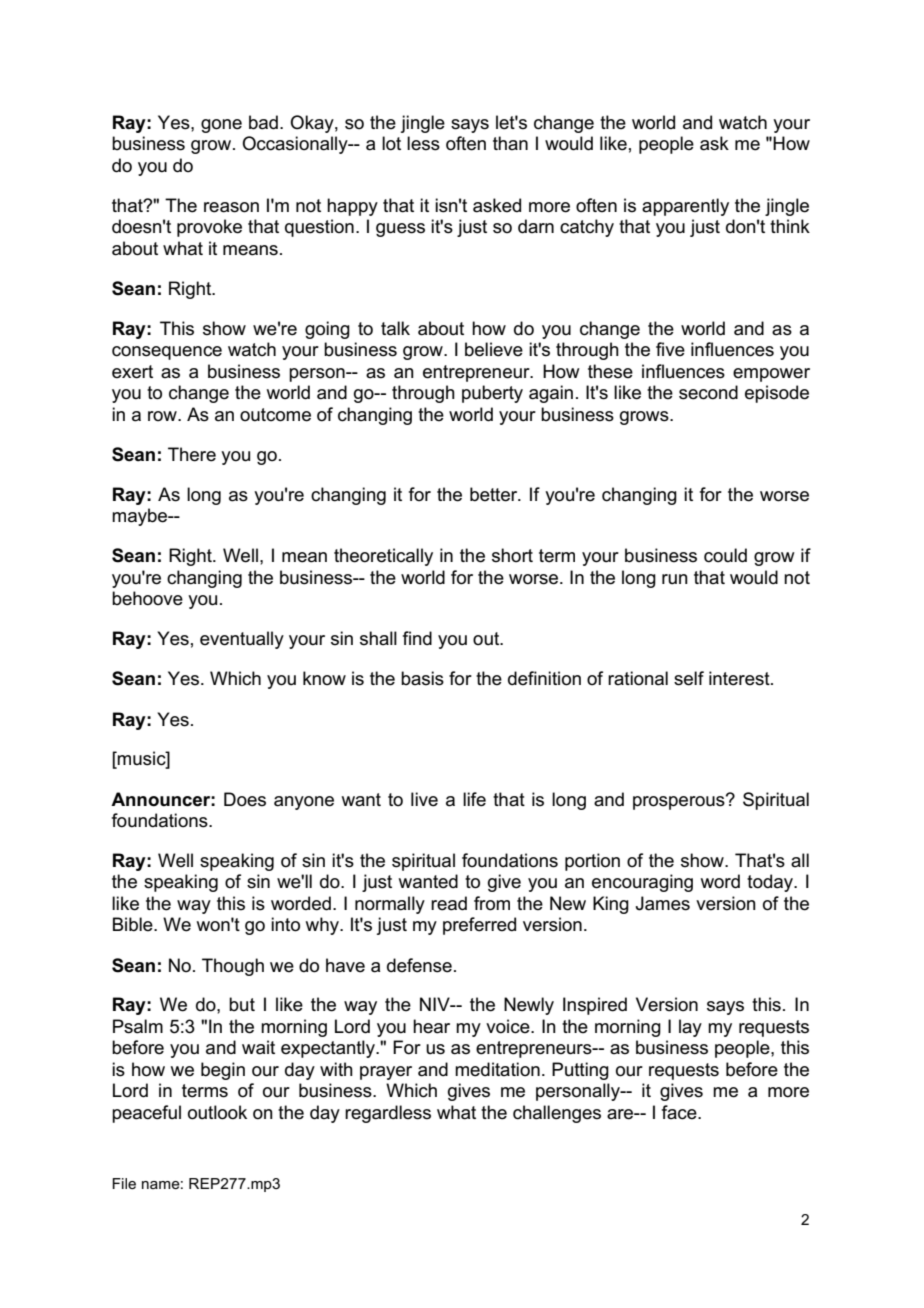 This screenshot has height=1308, width=924. I want to click on James, so click(663, 903).
